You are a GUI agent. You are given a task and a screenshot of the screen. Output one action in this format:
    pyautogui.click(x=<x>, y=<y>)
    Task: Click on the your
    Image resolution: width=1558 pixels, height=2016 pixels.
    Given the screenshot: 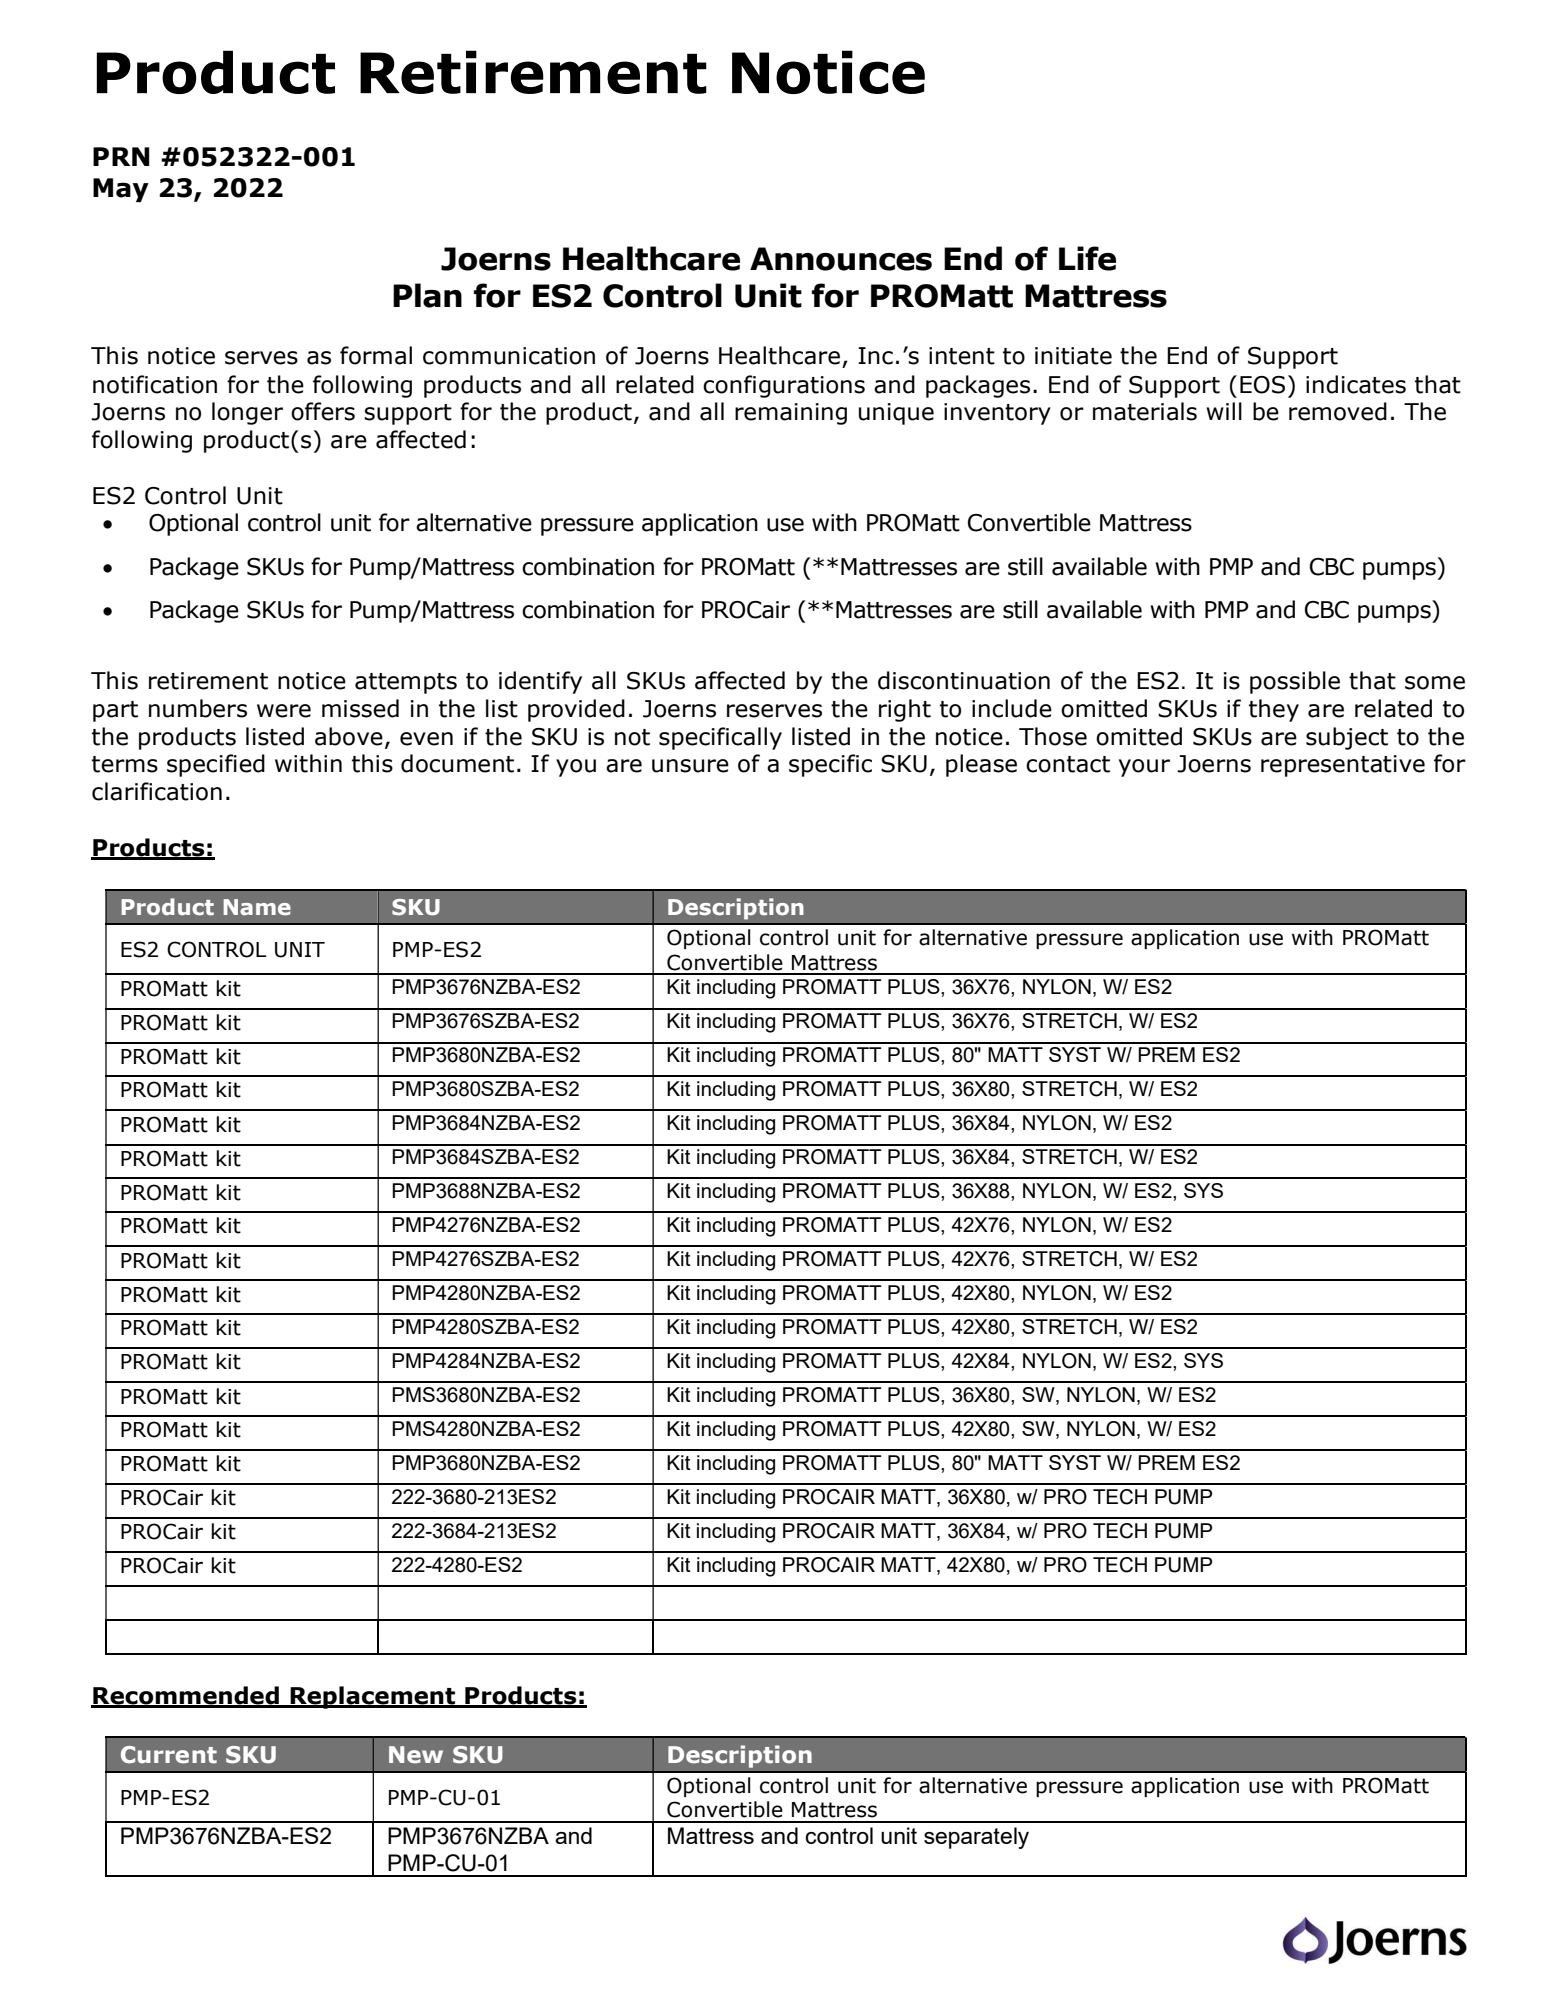 What is the action you would take?
    pyautogui.click(x=1144, y=768)
